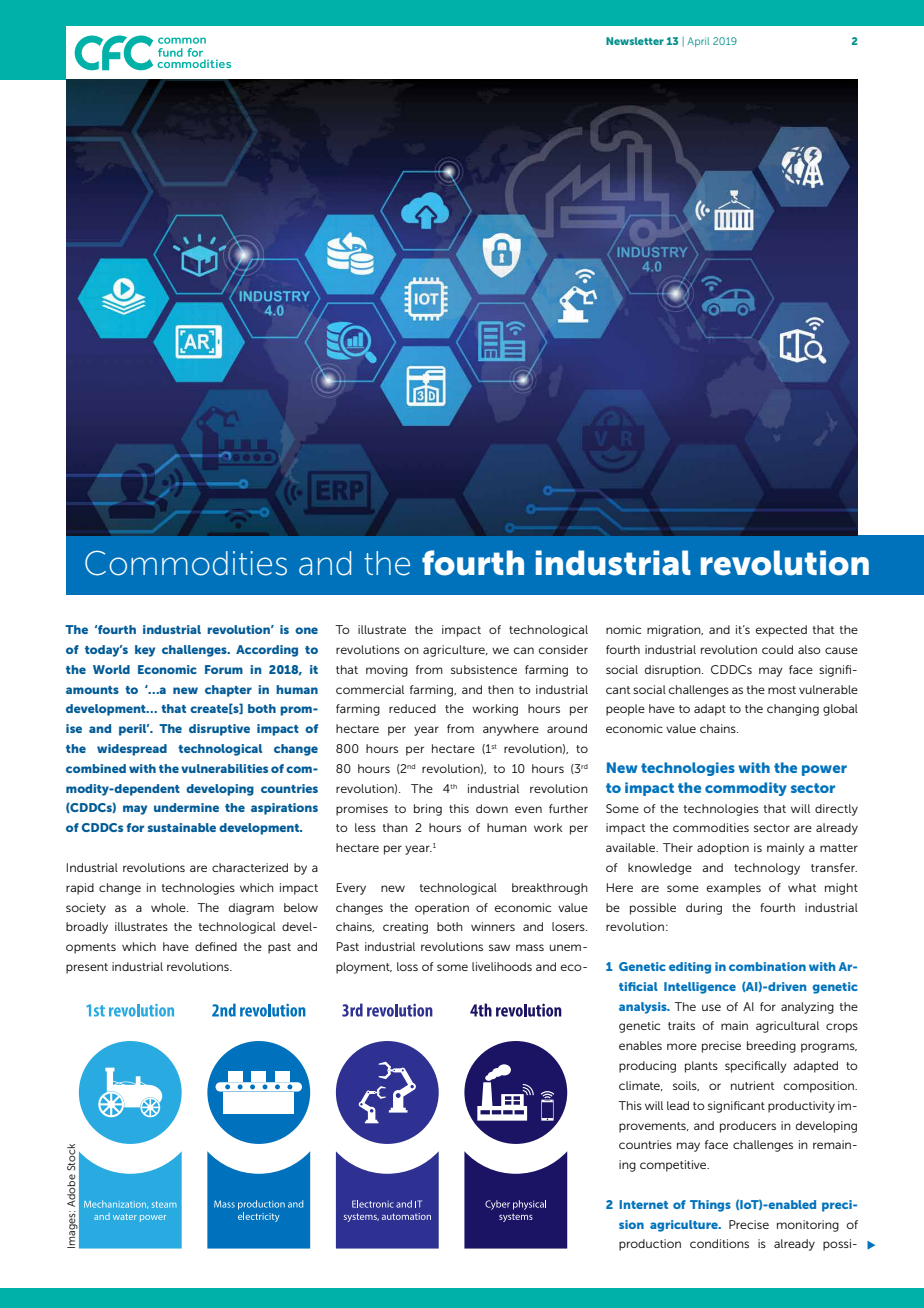  What do you see at coordinates (87, 968) in the screenshot?
I see `present` at bounding box center [87, 968].
